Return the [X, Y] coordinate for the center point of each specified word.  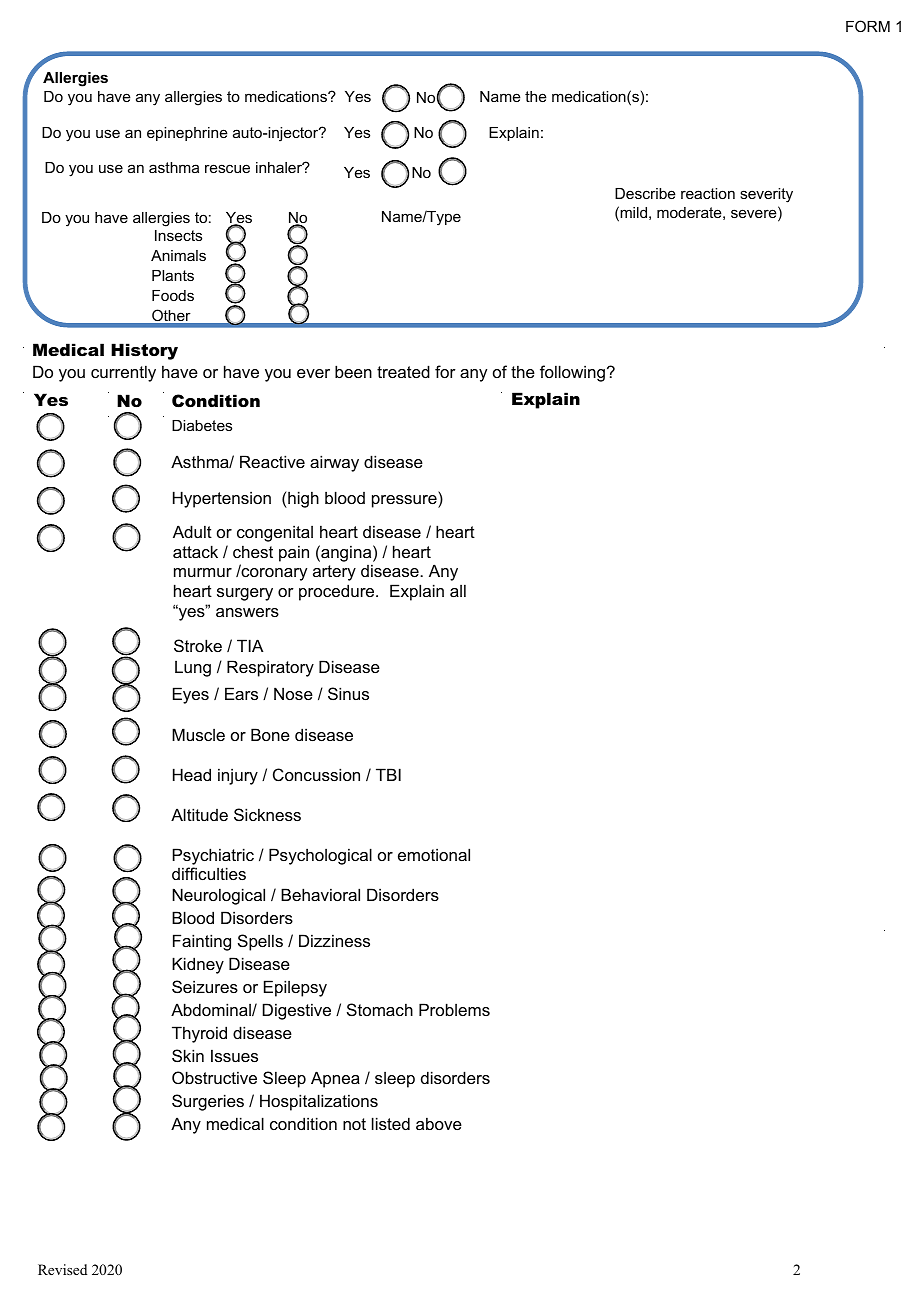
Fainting [202, 942]
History [144, 351]
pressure [405, 501]
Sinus [348, 693]
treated [403, 371]
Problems [454, 1009]
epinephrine [187, 134]
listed [391, 1123]
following [572, 373]
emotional [434, 854]
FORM [868, 26]
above [439, 1123]
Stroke [198, 645]
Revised [62, 1269]
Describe [645, 193]
